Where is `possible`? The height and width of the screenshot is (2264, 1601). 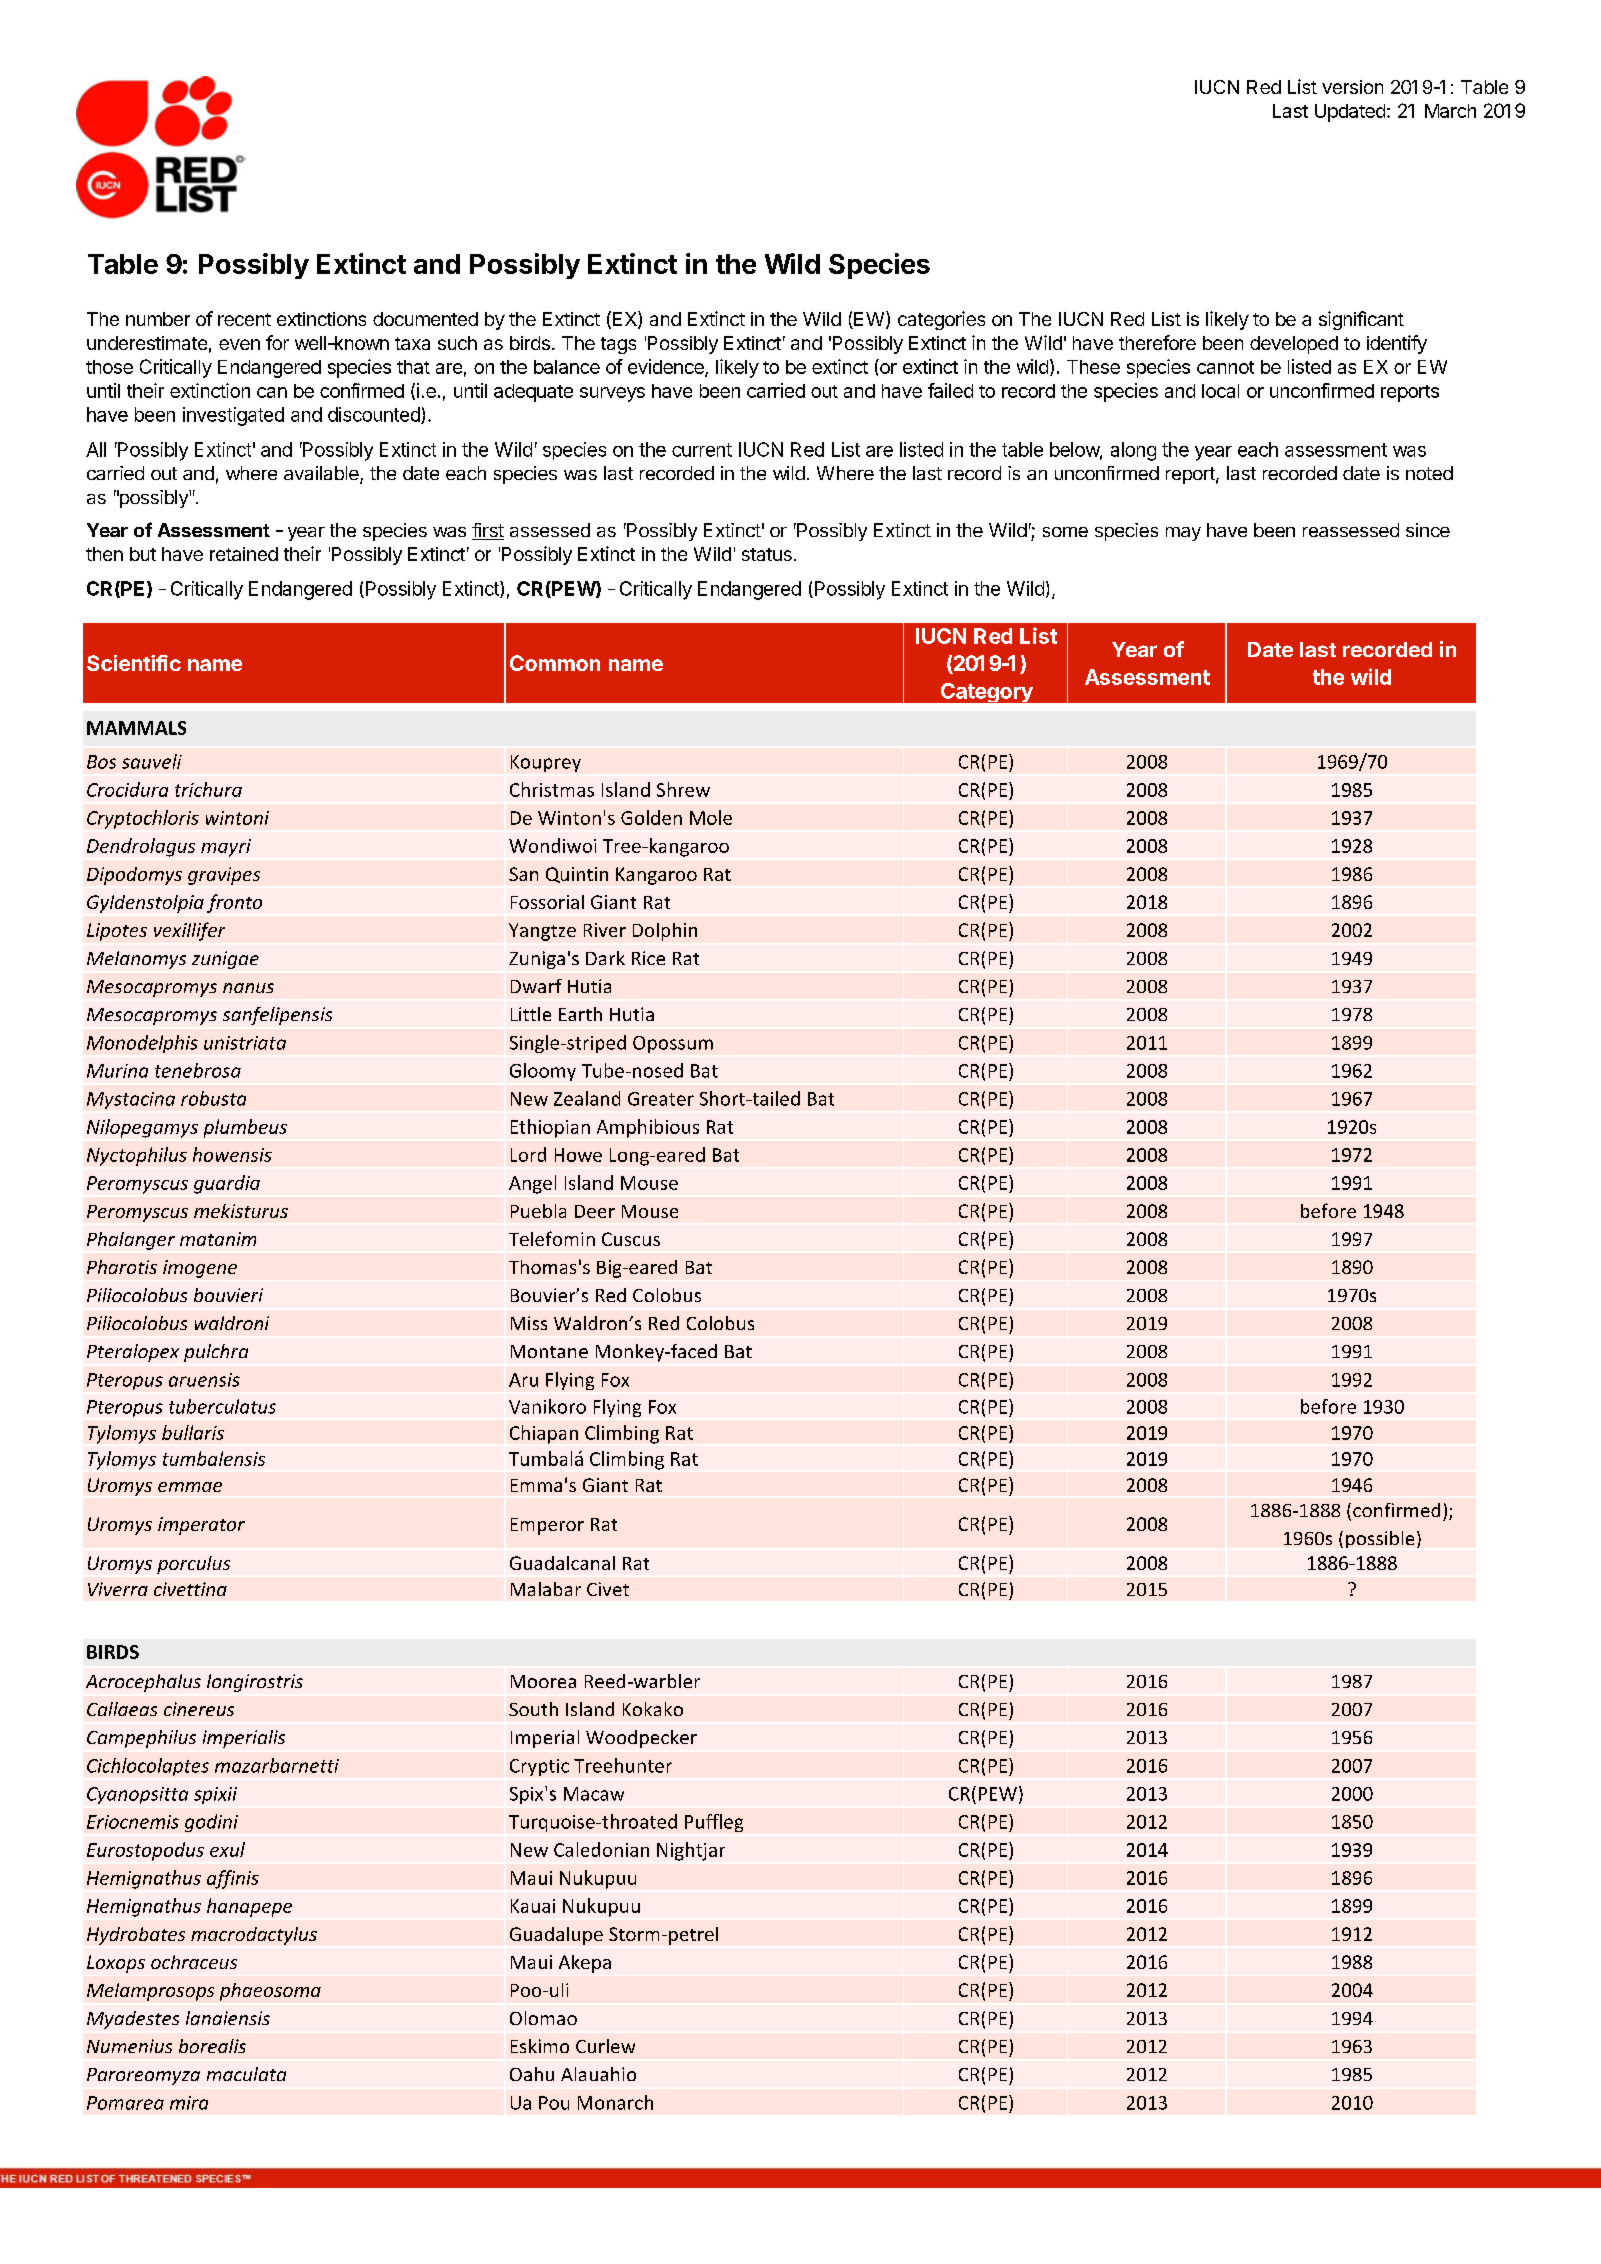 possible is located at coordinates (1380, 1539).
